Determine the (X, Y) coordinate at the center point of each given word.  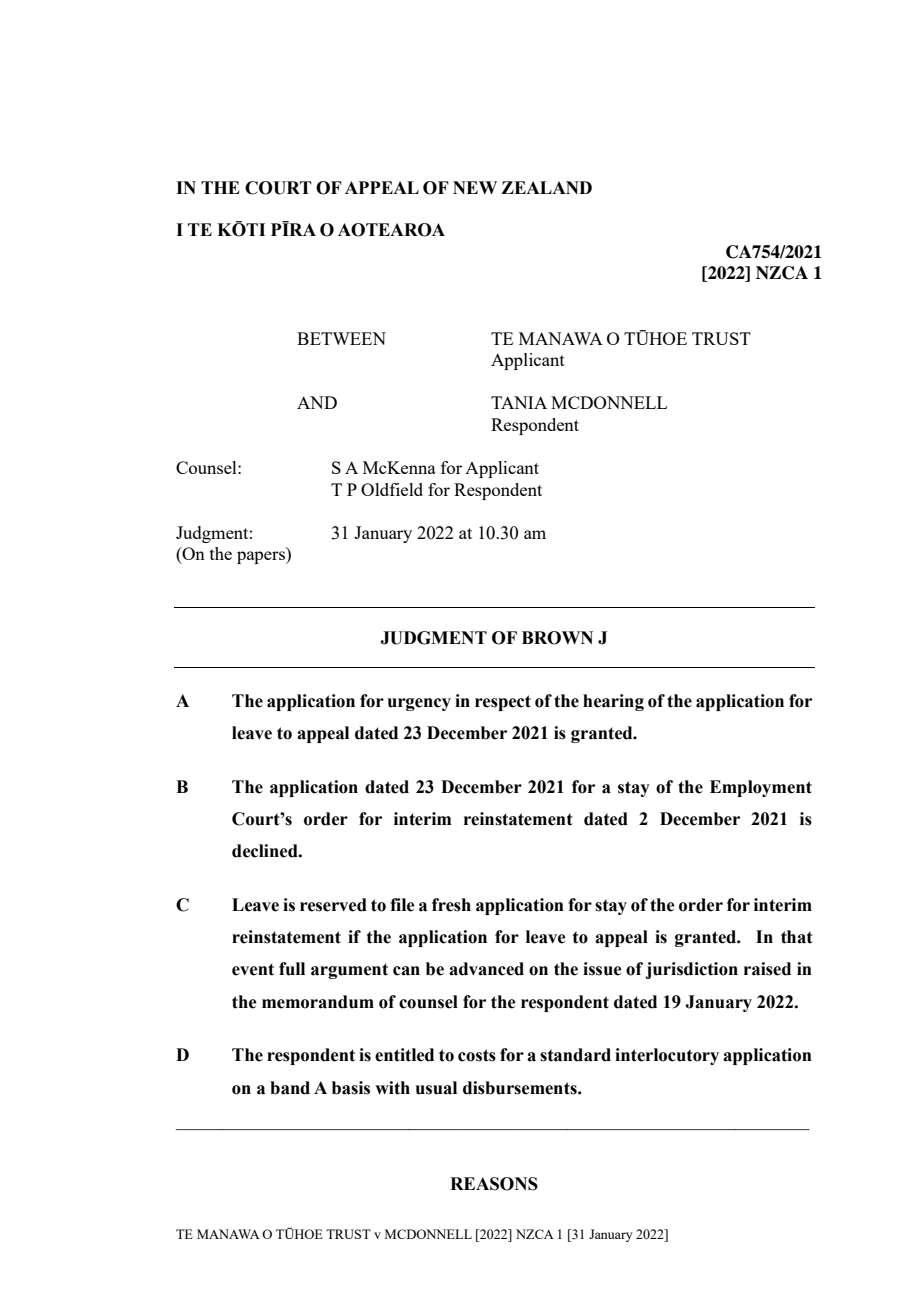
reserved (333, 905)
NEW (475, 187)
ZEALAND (546, 187)
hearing (613, 702)
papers (262, 557)
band (290, 1088)
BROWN (557, 638)
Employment (761, 788)
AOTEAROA (391, 230)
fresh (451, 905)
